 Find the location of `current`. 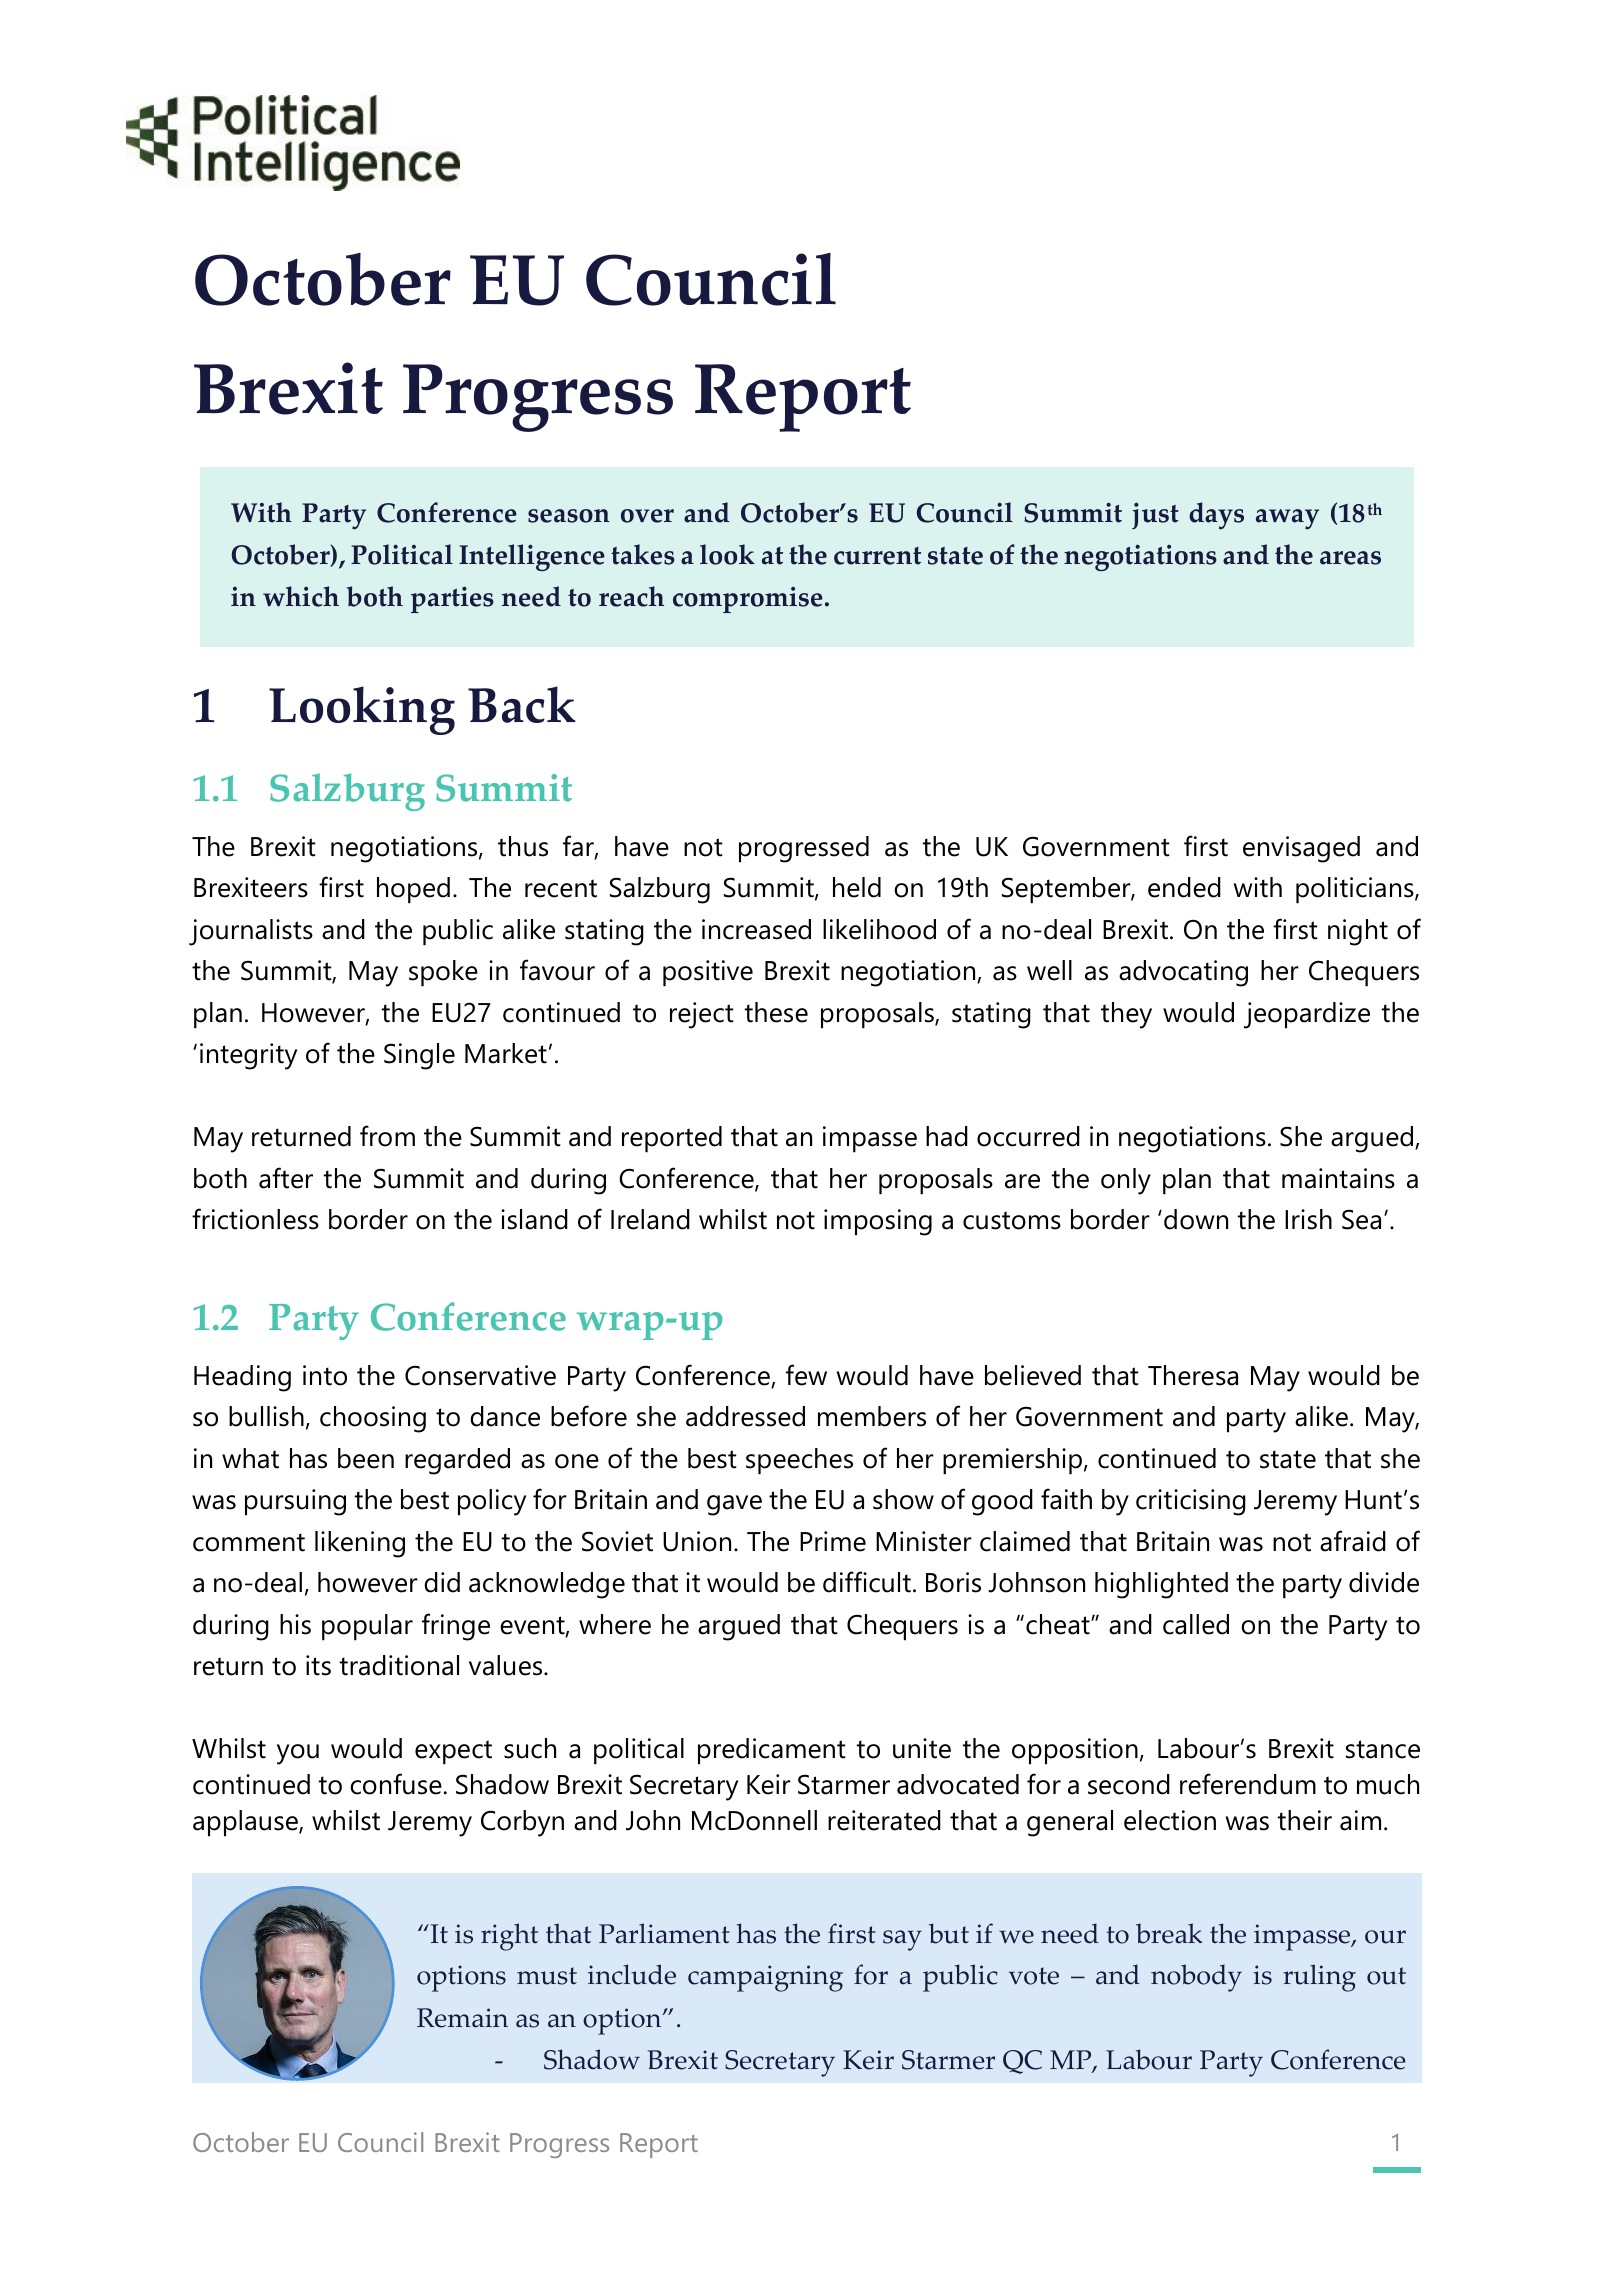

current is located at coordinates (877, 556).
